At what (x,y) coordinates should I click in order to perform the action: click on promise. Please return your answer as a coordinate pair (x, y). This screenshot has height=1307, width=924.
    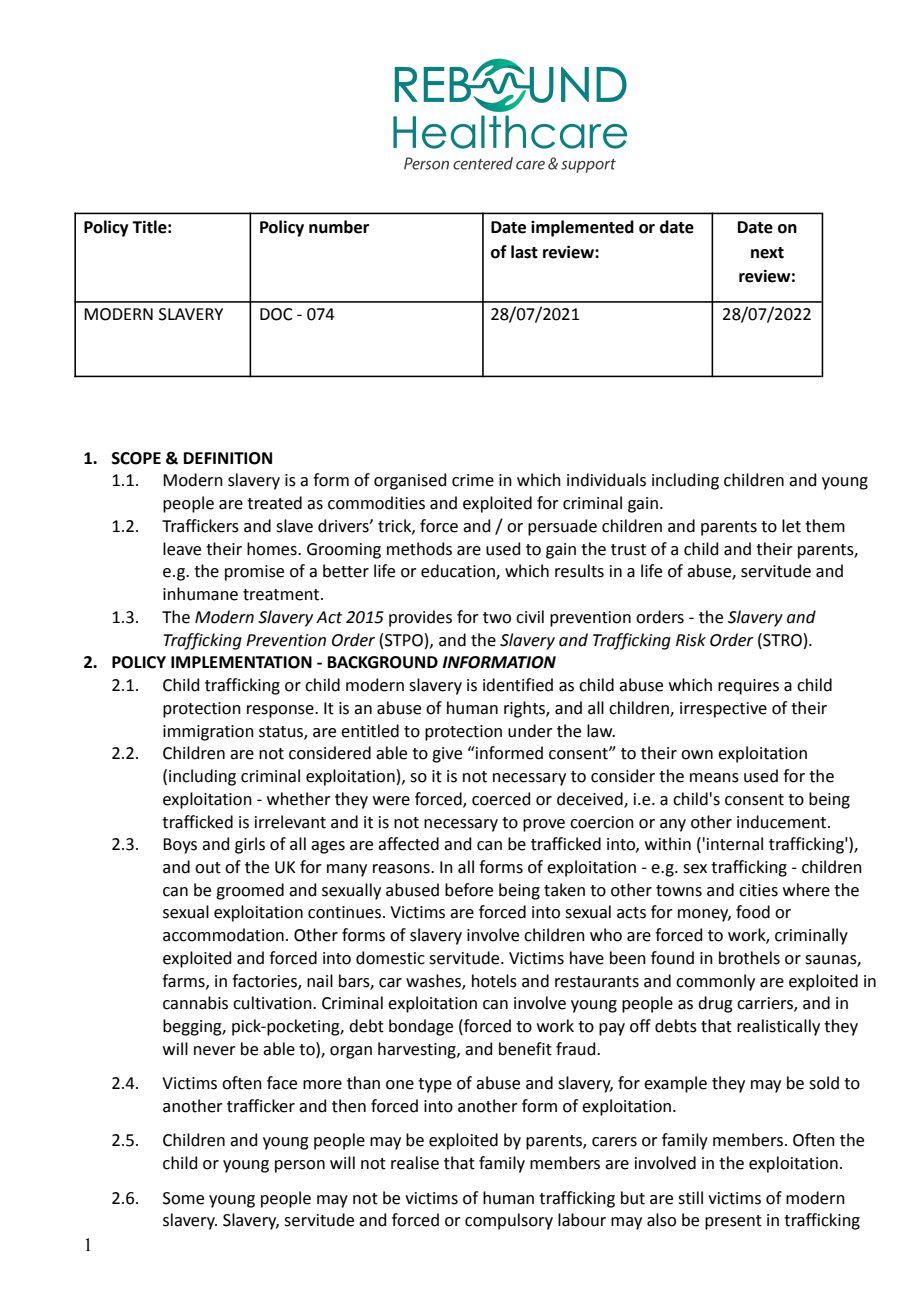
    Looking at the image, I should click on (254, 573).
